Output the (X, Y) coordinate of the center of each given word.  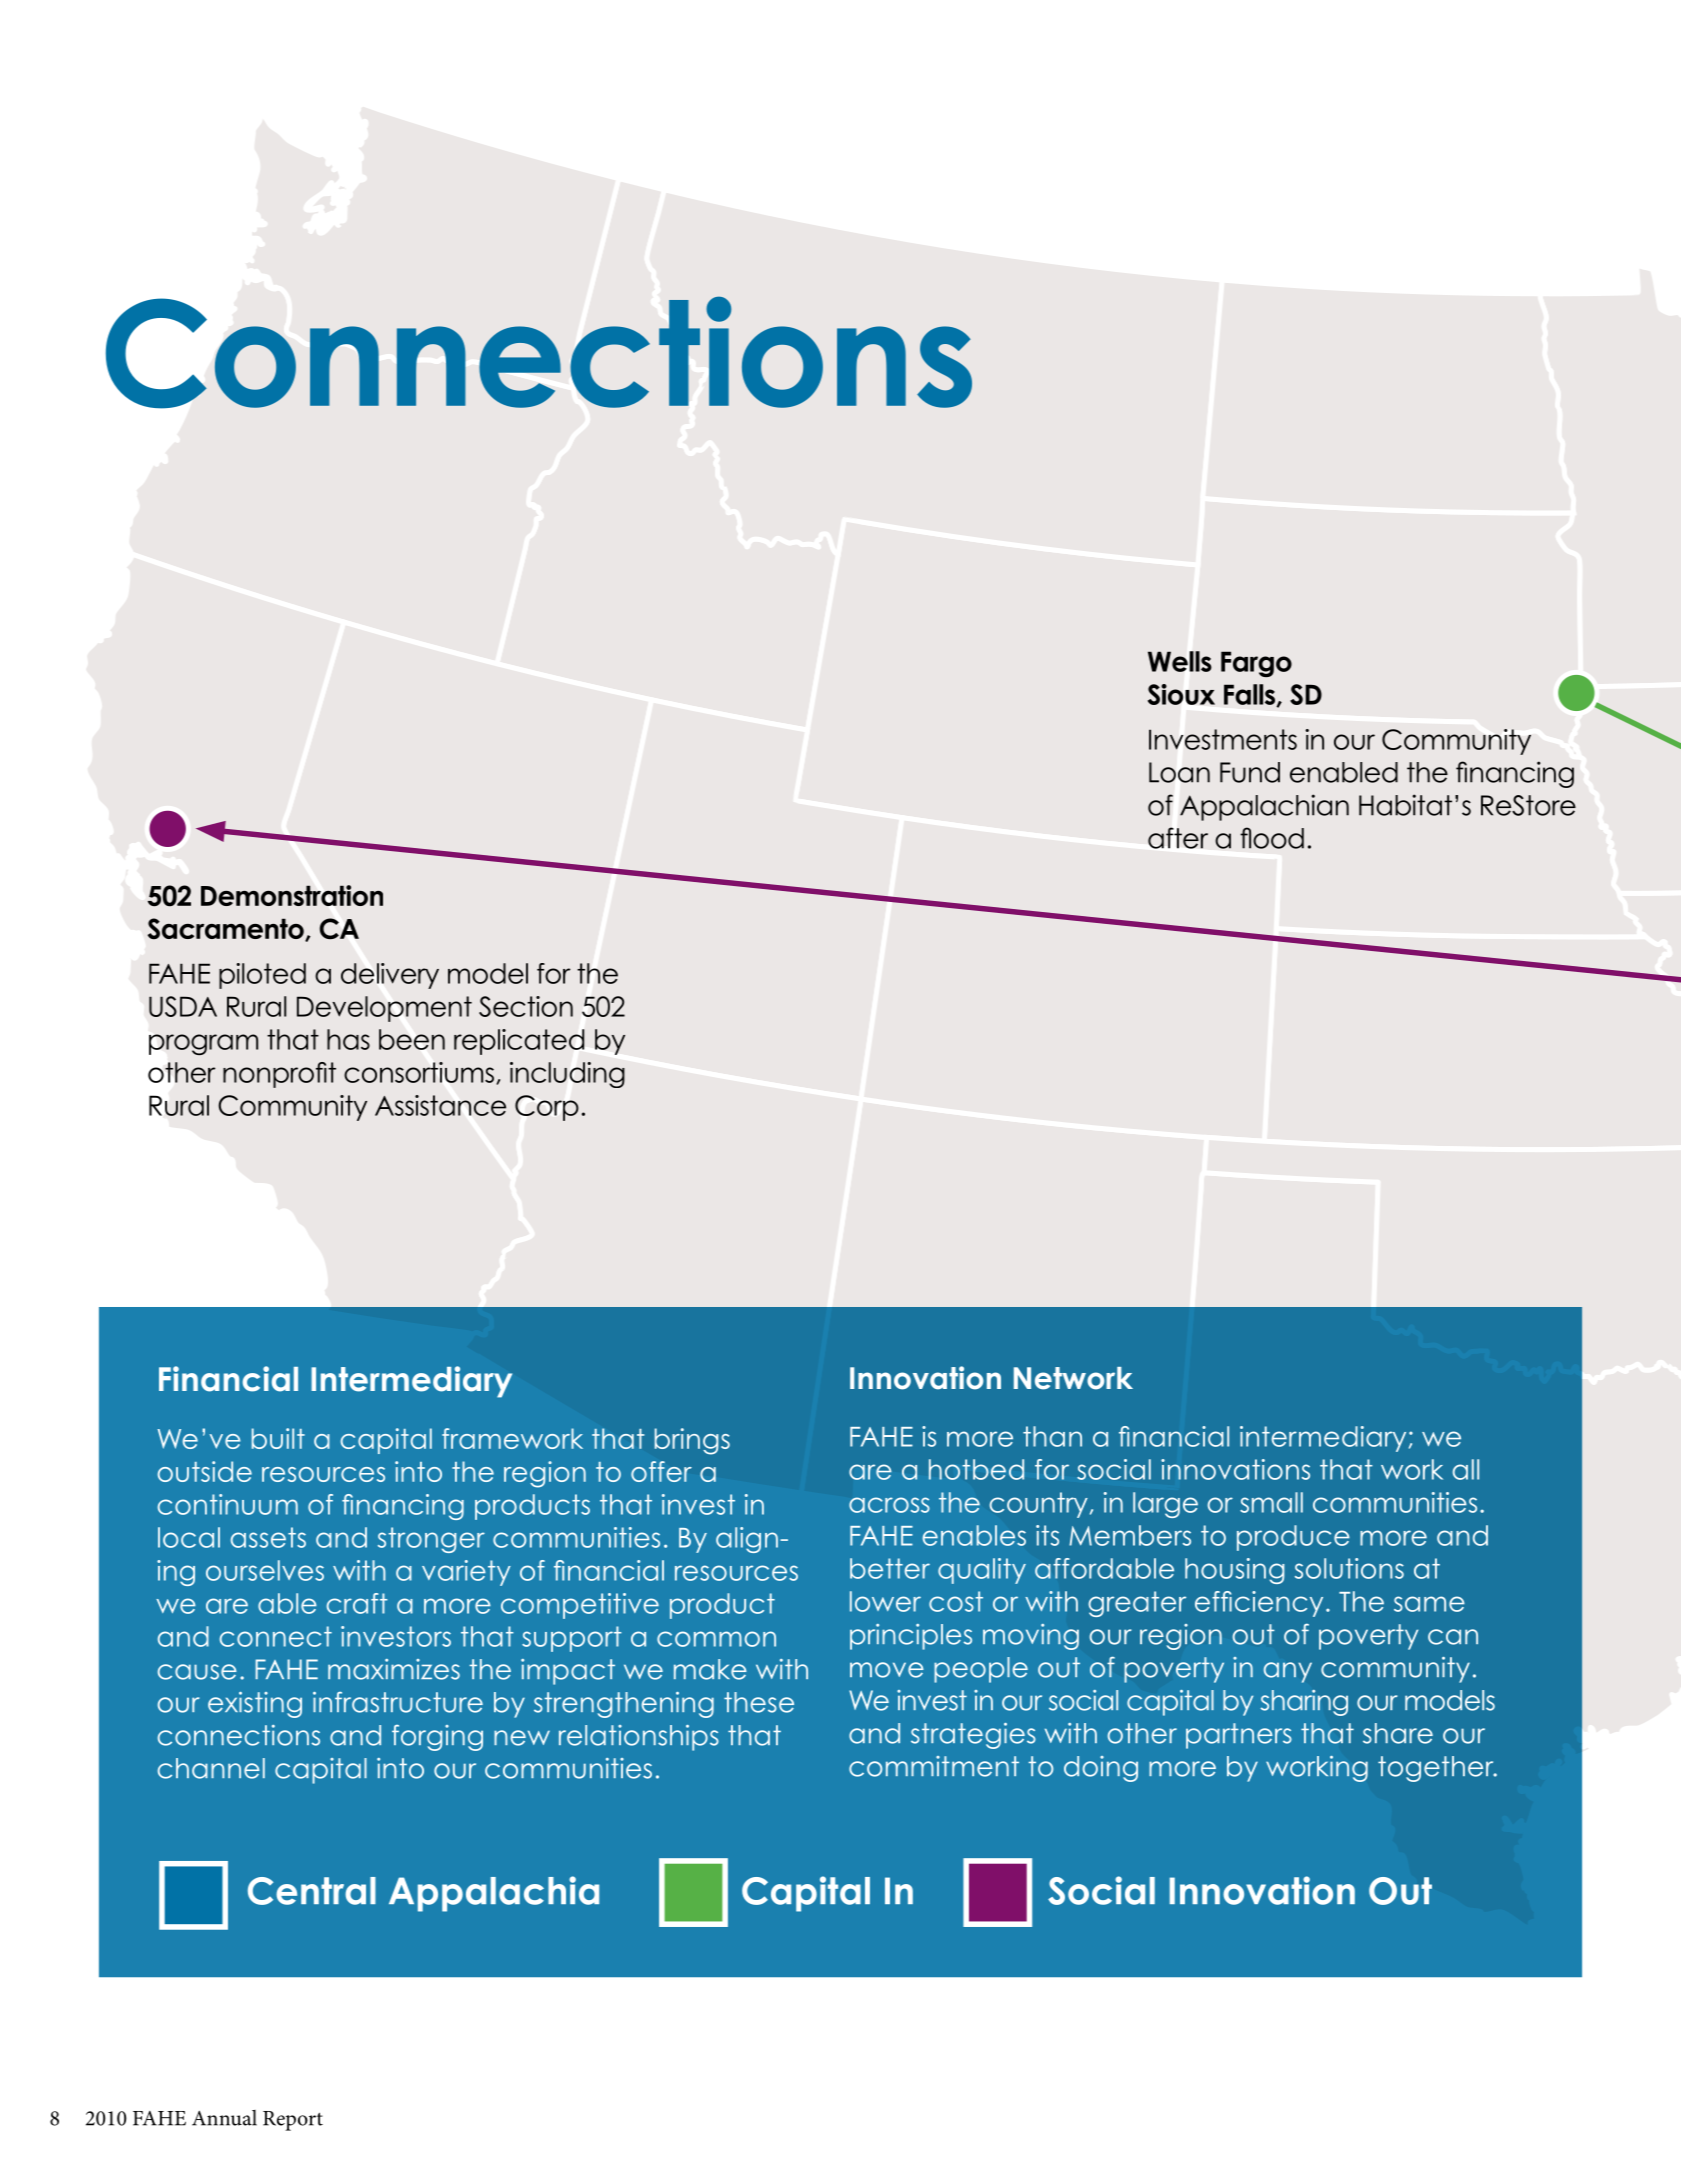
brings (692, 1441)
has (348, 1039)
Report (293, 2121)
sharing (1304, 1703)
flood (1272, 838)
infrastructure (398, 1702)
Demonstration (292, 895)
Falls (1251, 695)
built (278, 1438)
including (567, 1075)
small (1271, 1502)
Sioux (1181, 694)
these (759, 1702)
